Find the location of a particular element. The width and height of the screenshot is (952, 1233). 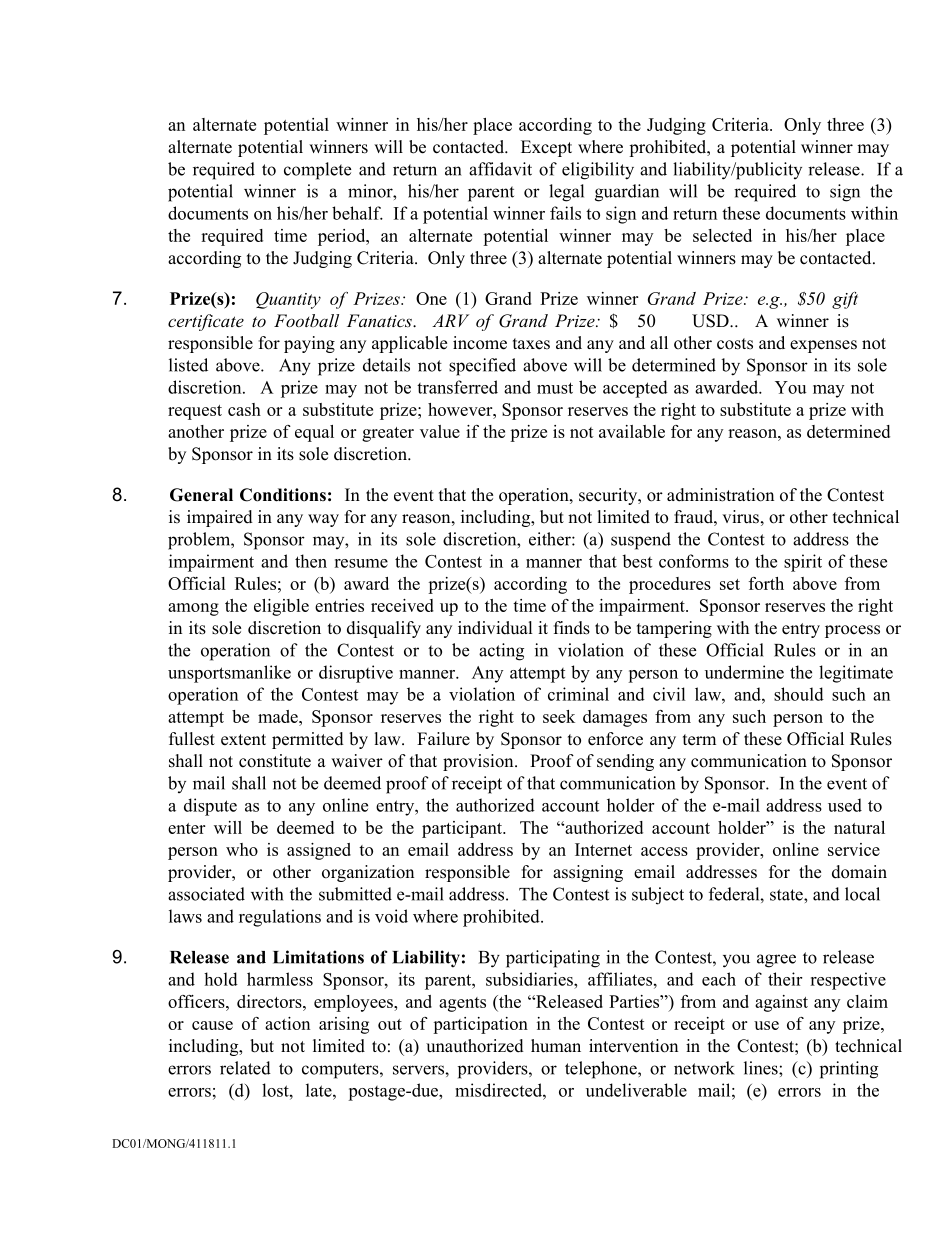

should is located at coordinates (799, 694).
